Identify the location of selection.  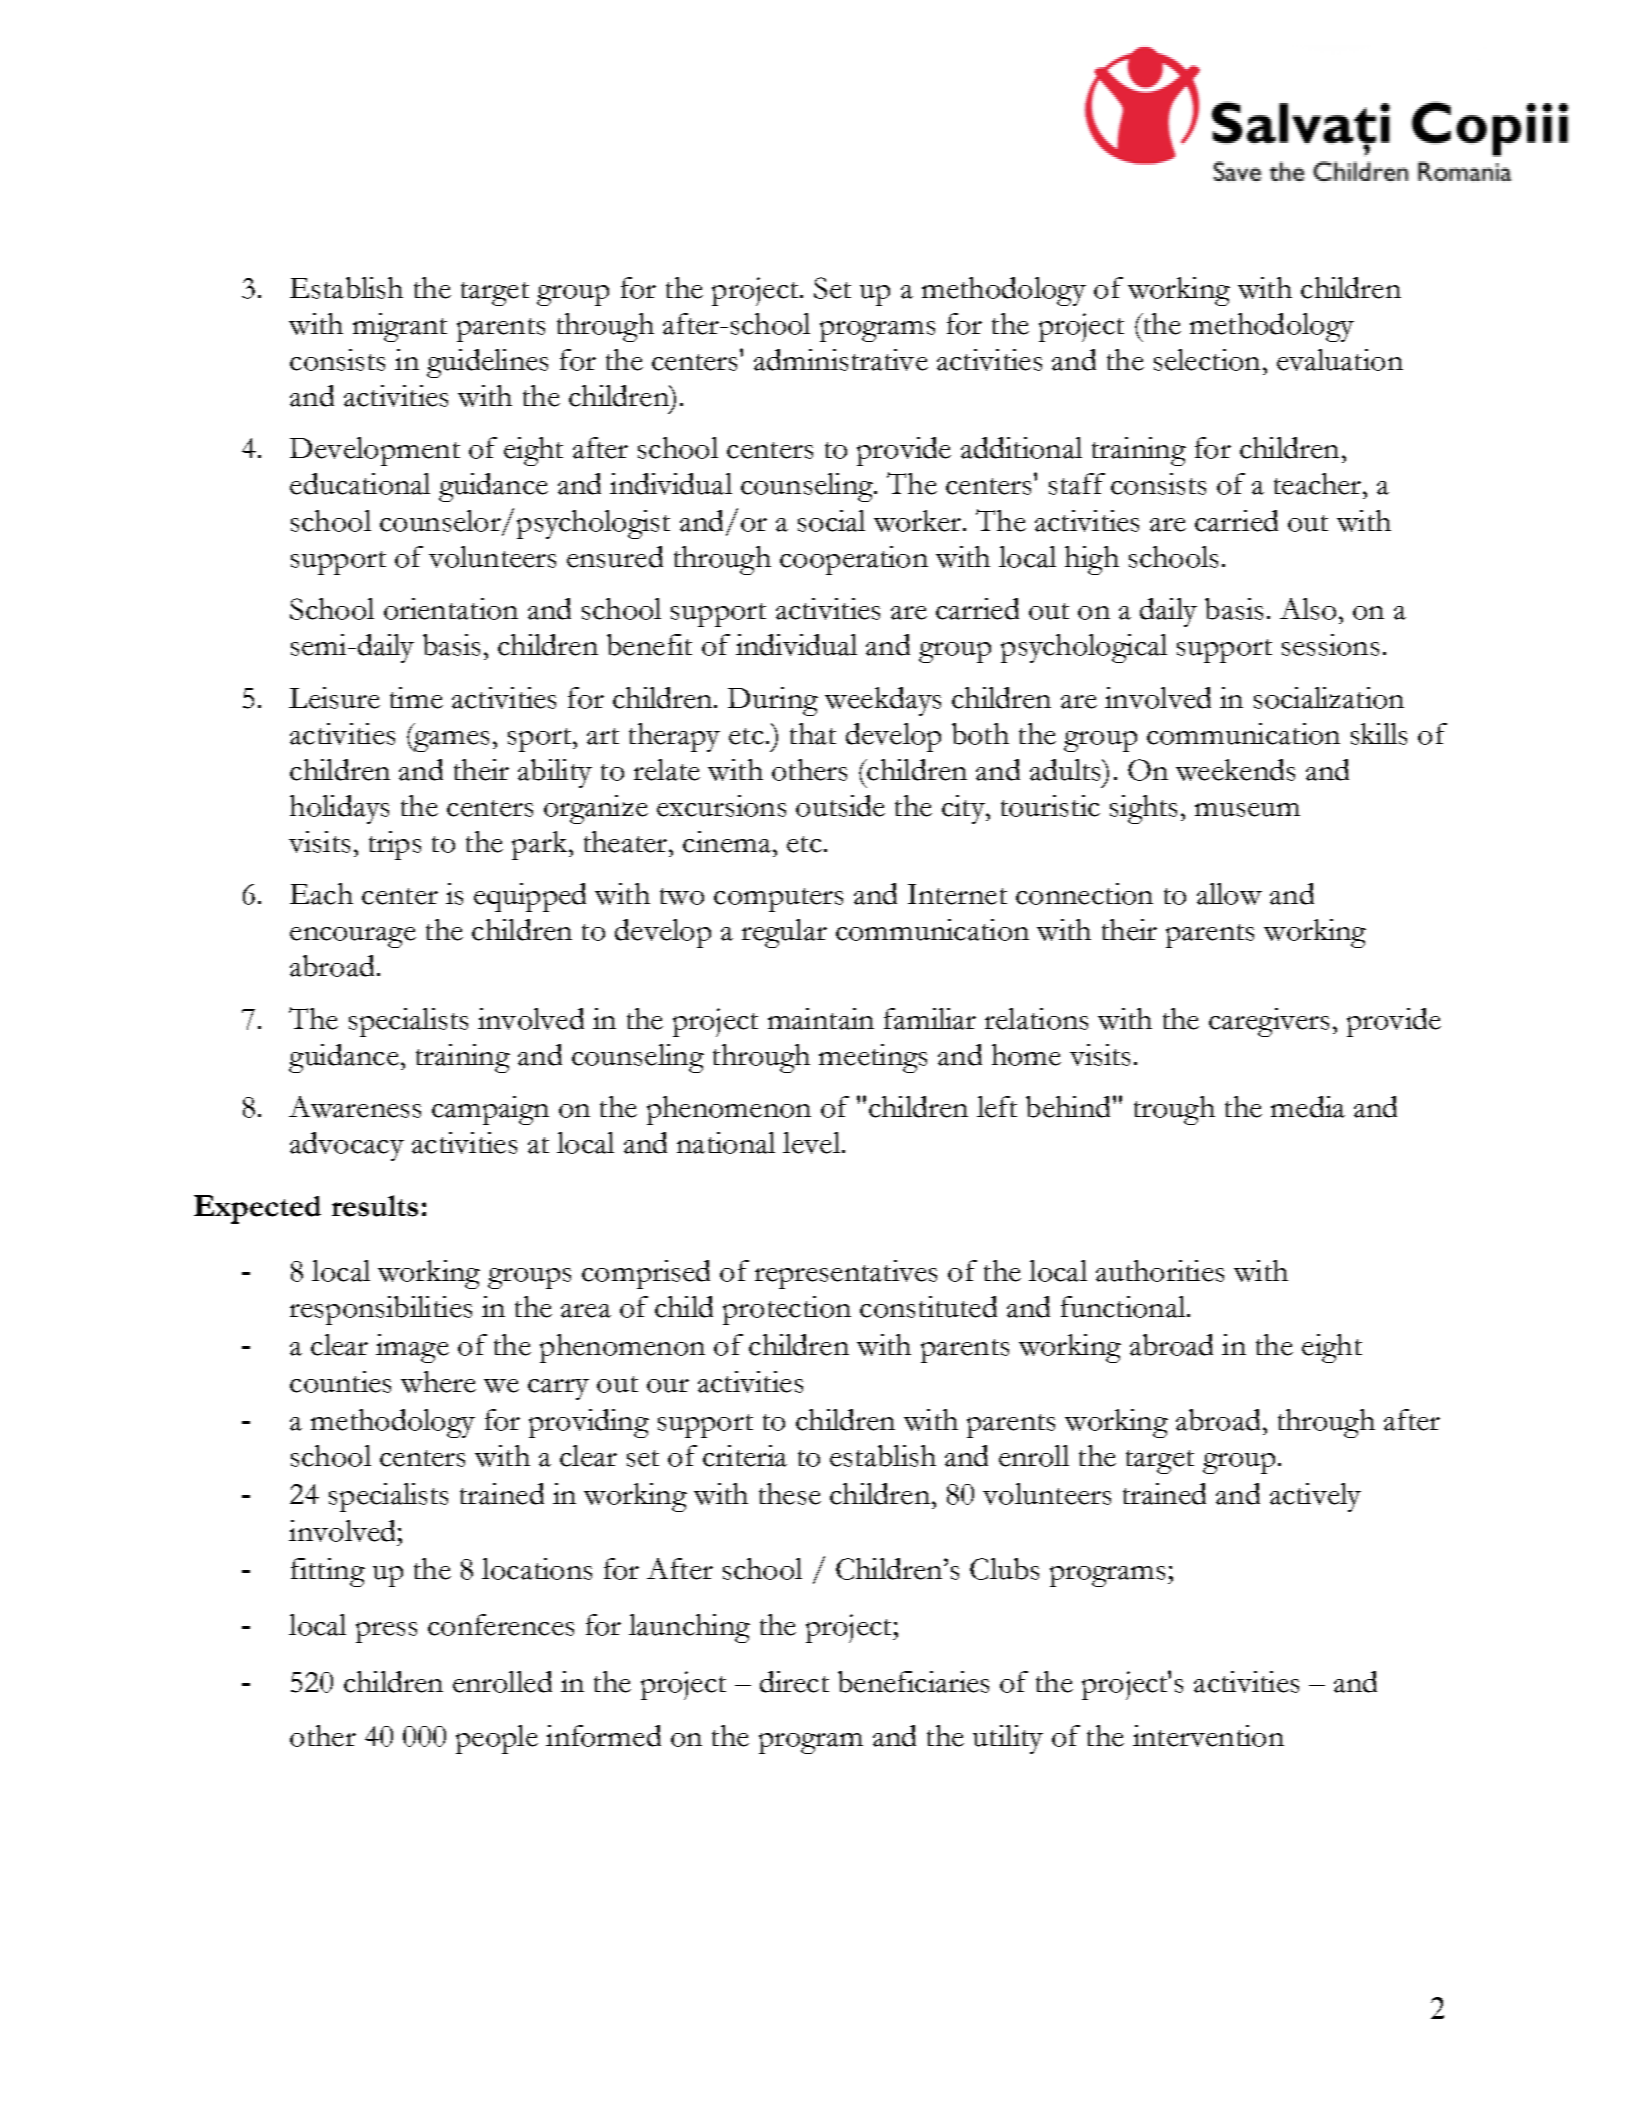
(1207, 360).
